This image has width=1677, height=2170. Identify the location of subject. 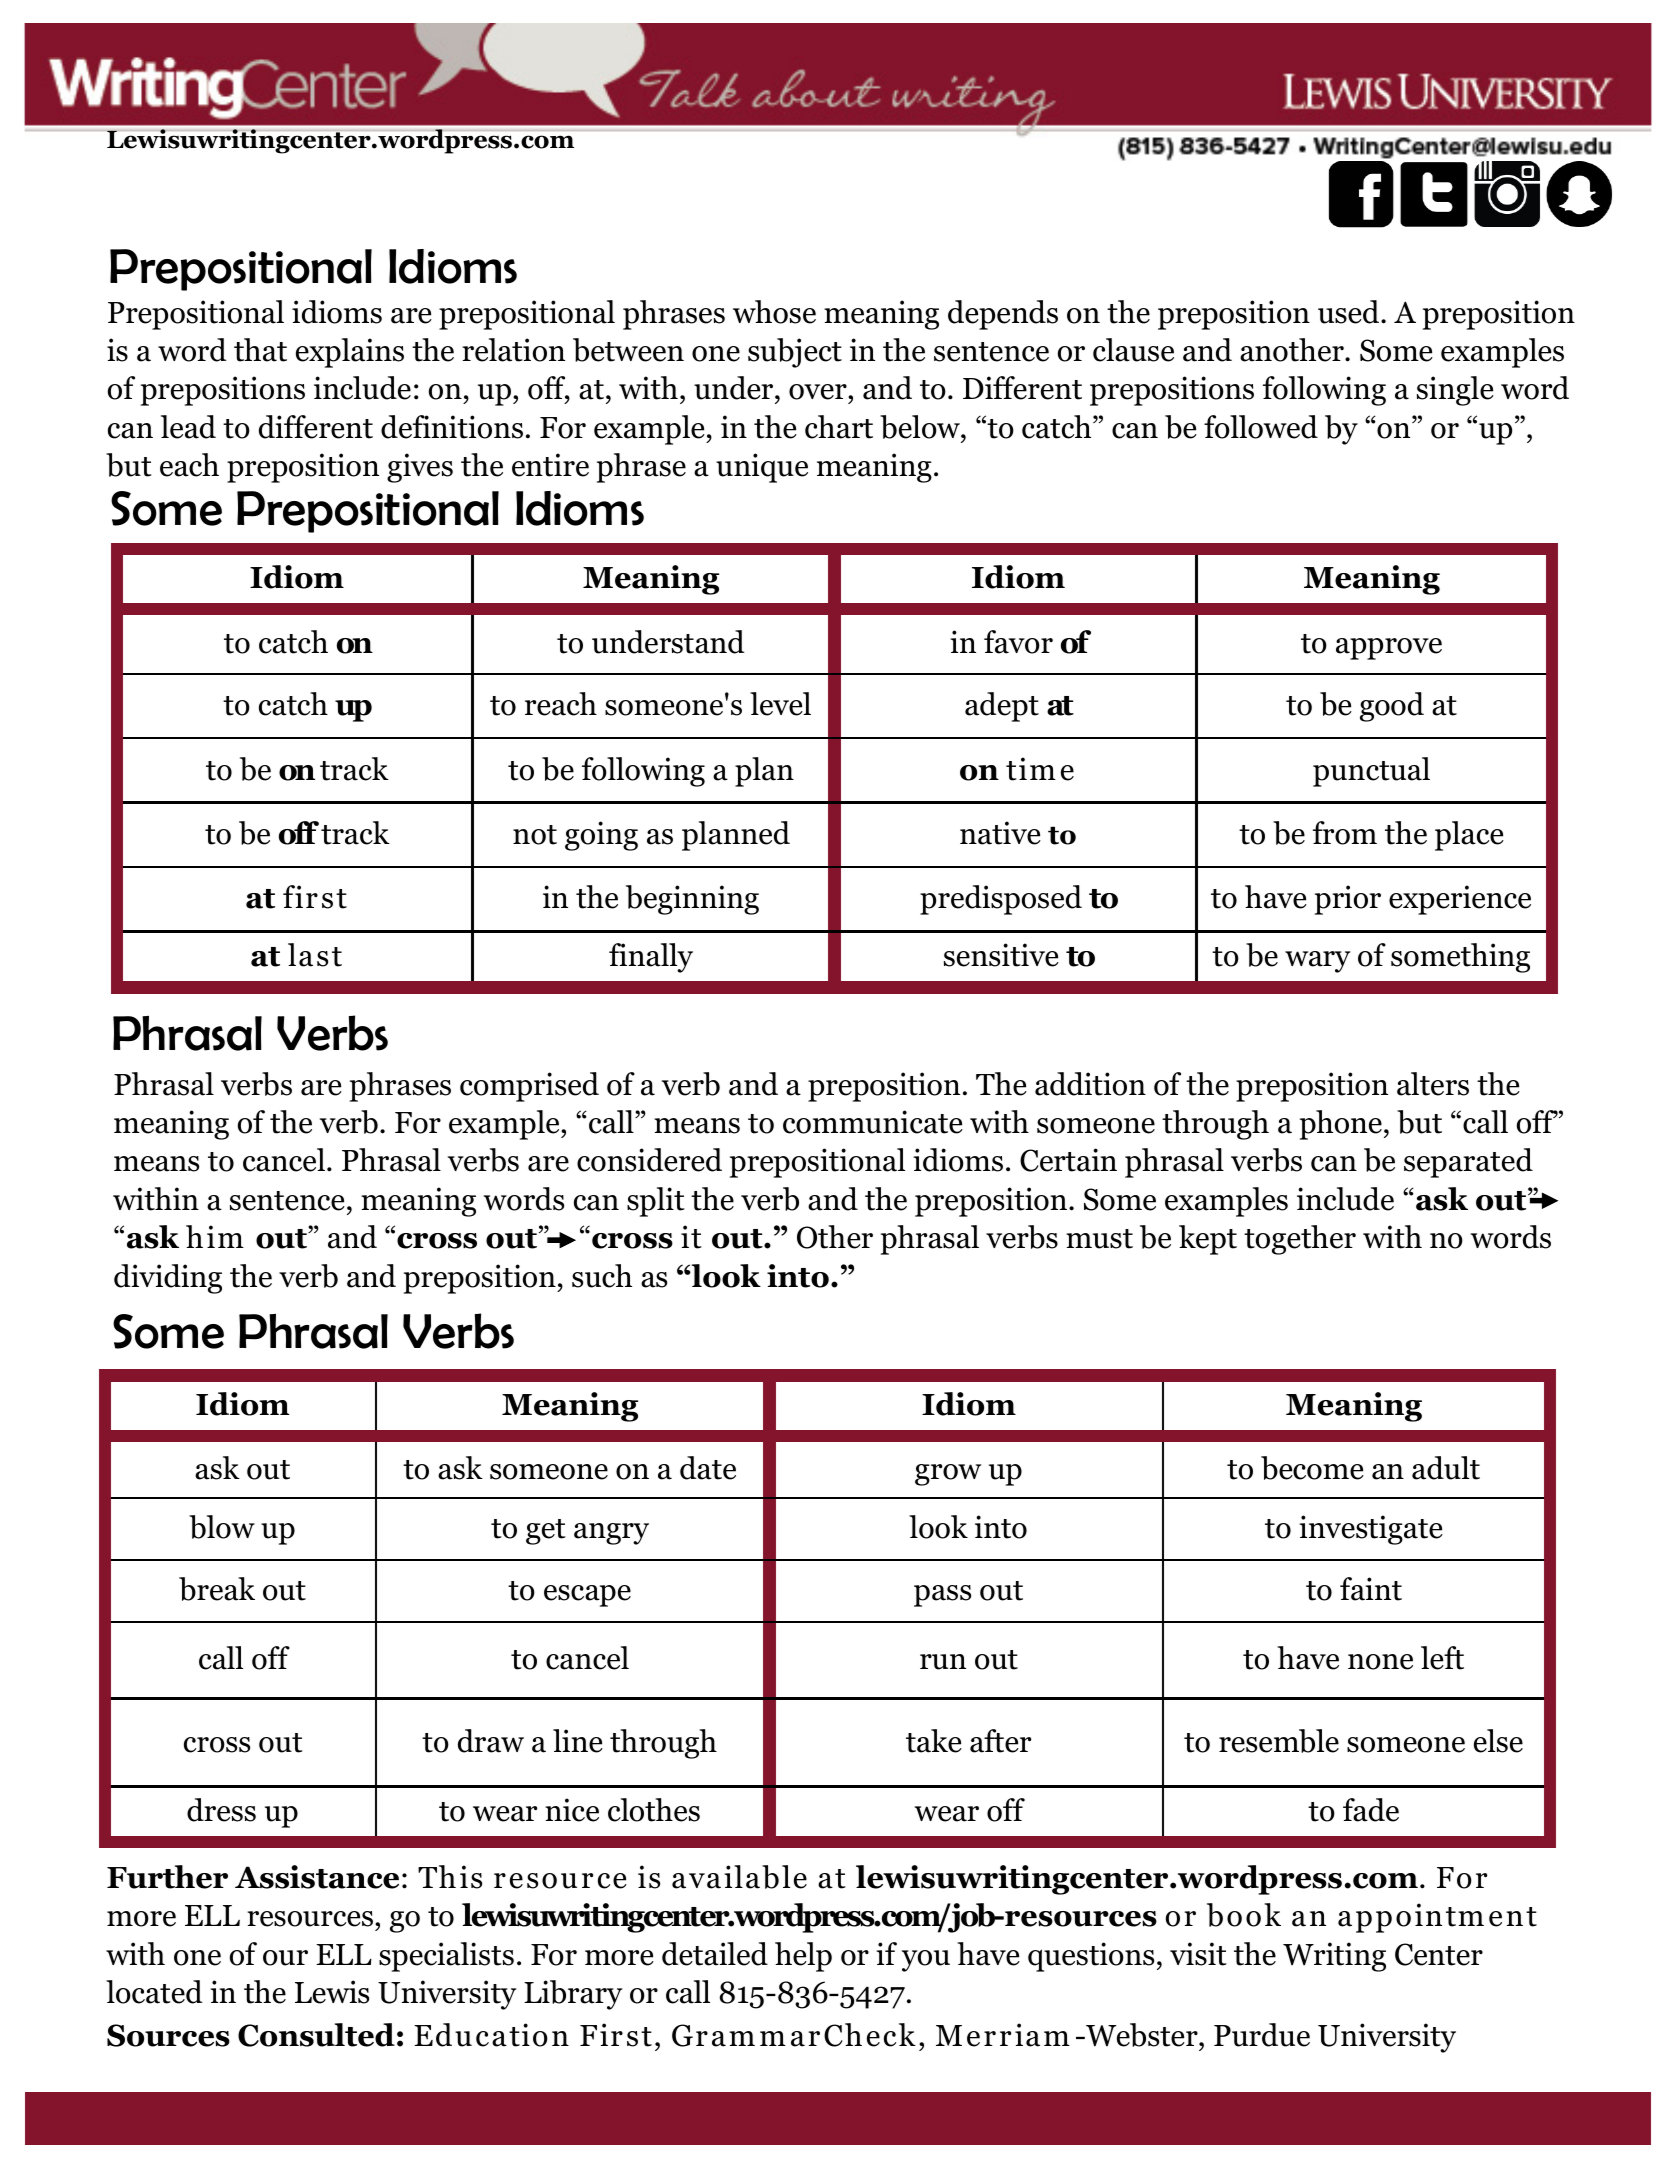
(795, 353).
